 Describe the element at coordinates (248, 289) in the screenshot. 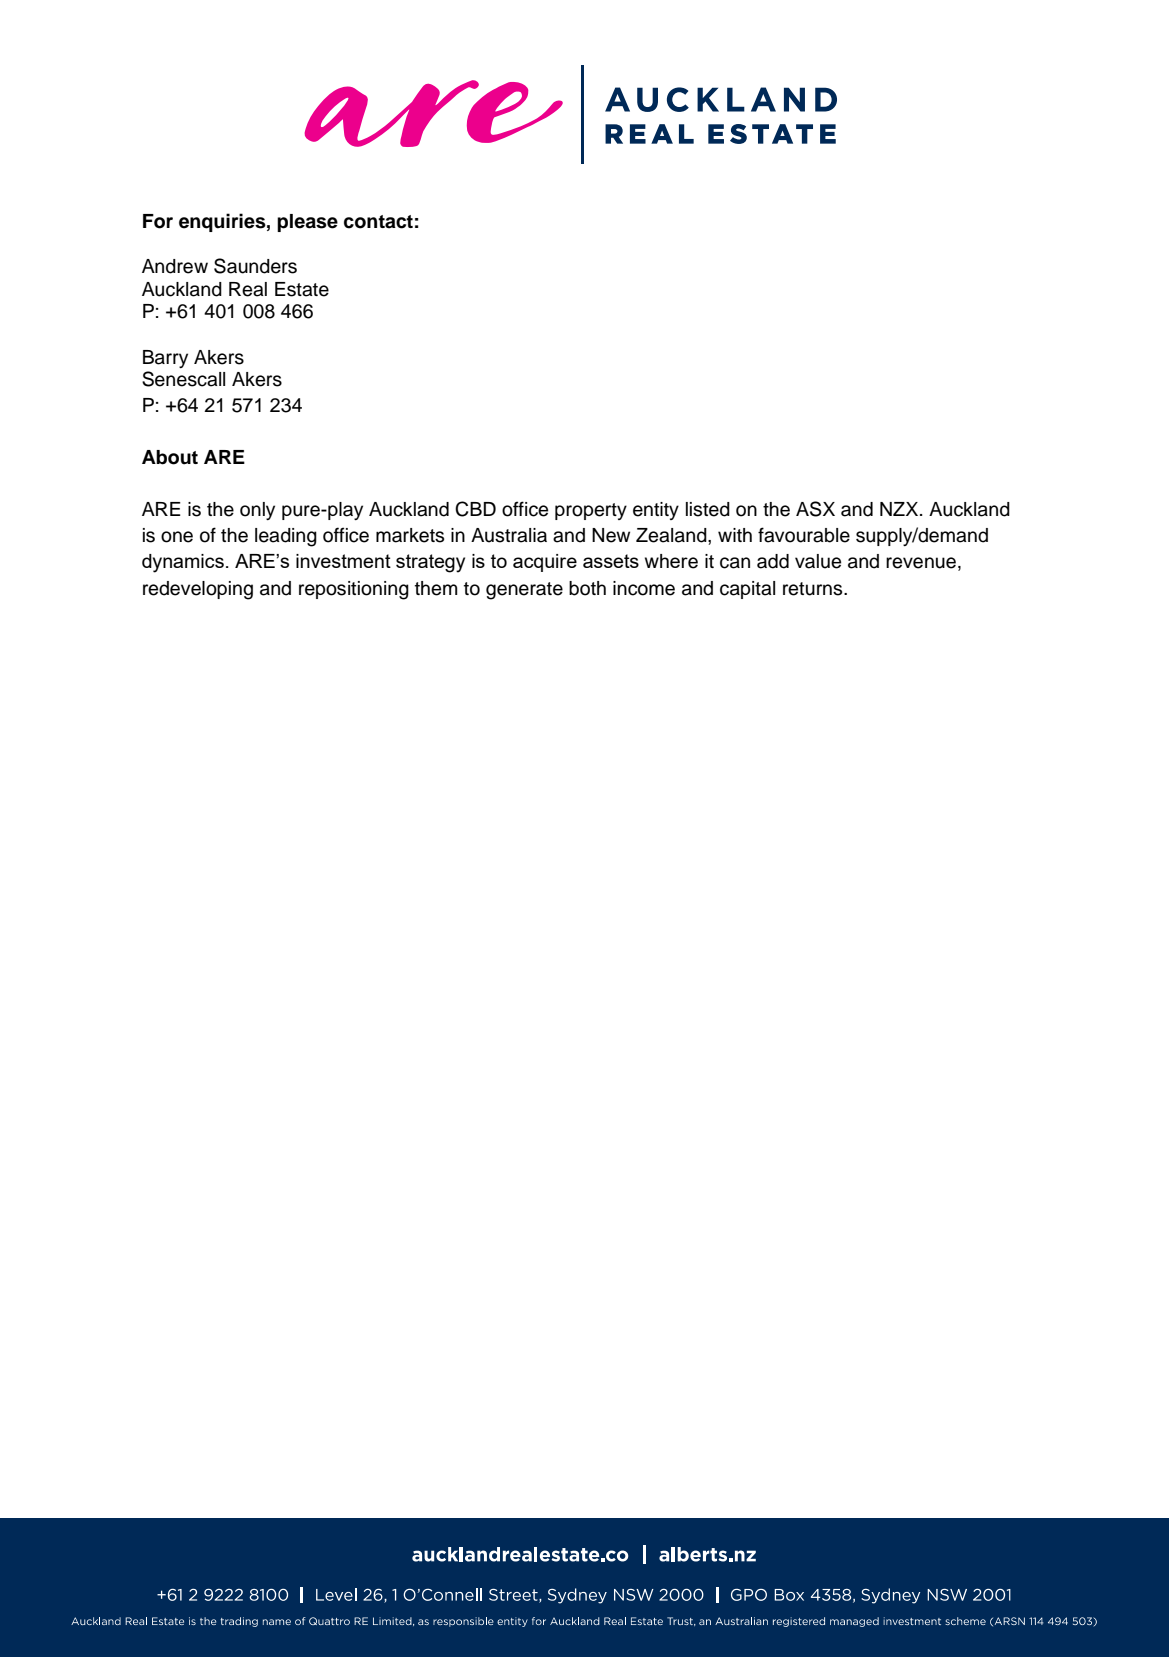

I see `Real` at that location.
